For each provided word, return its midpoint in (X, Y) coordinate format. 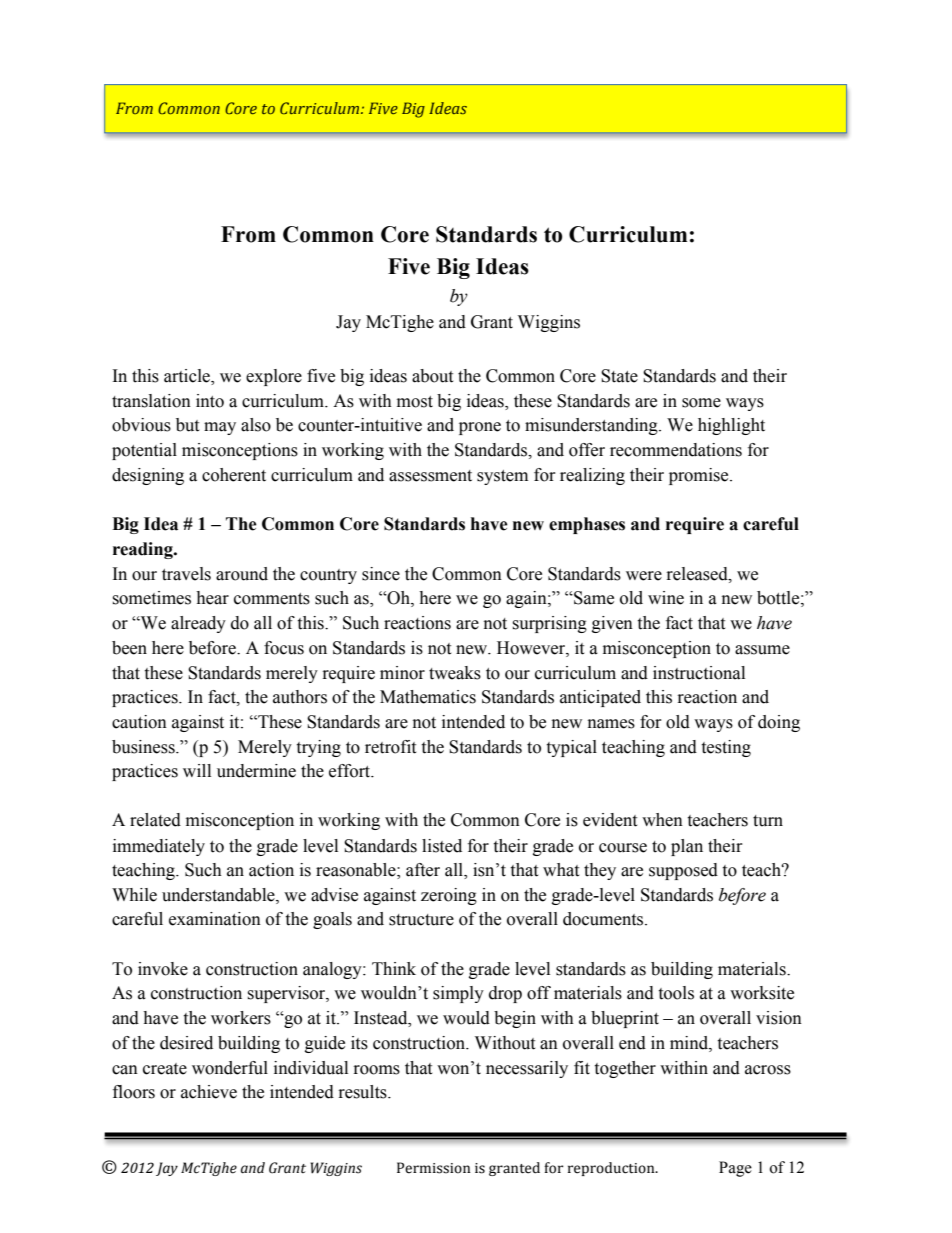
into (210, 401)
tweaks (455, 673)
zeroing (449, 896)
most (415, 402)
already (198, 624)
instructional (699, 673)
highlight (731, 426)
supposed (683, 871)
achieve (209, 1092)
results (364, 1092)
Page (735, 1169)
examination (215, 919)
